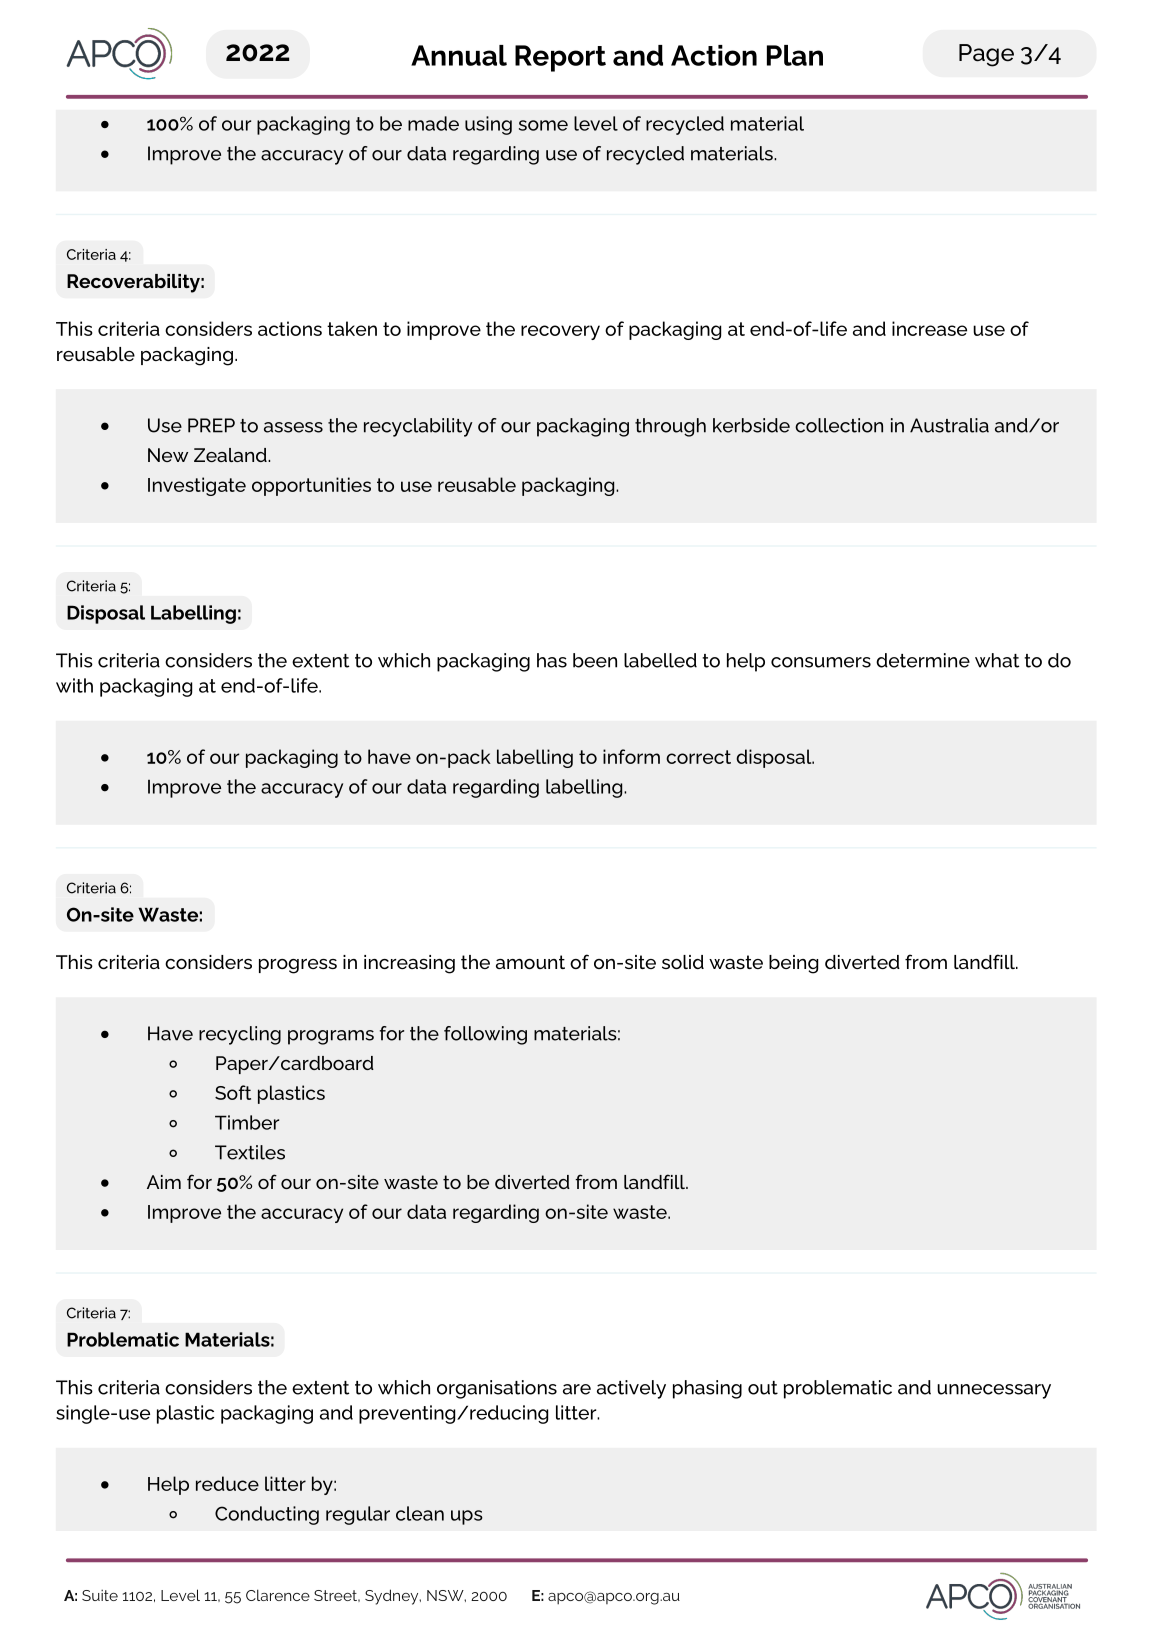  I want to click on with, so click(74, 685).
